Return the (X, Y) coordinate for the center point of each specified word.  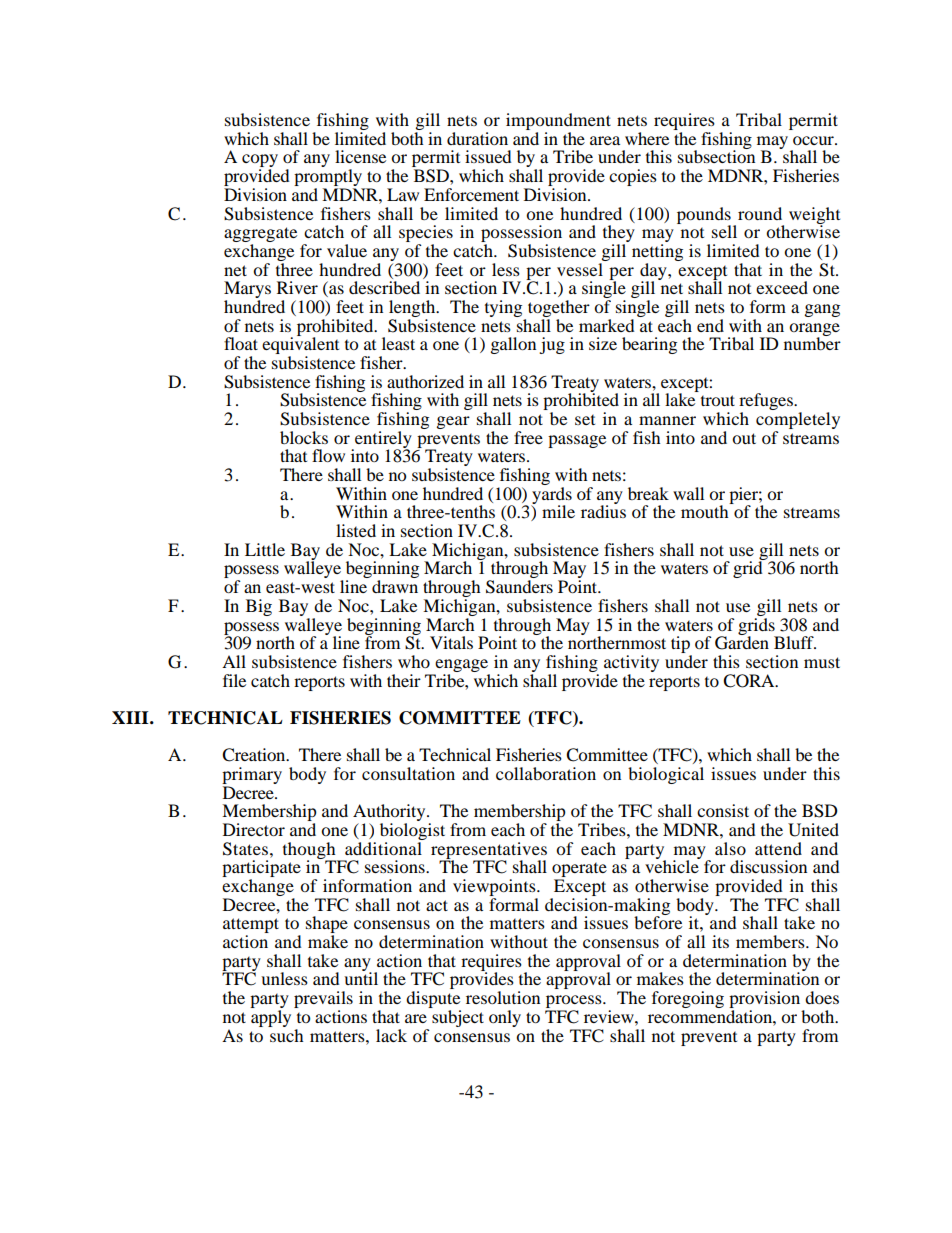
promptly (329, 179)
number (812, 342)
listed (356, 530)
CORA (750, 681)
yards (551, 496)
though (310, 851)
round (760, 213)
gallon (513, 345)
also (730, 848)
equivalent (300, 346)
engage (461, 665)
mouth (706, 510)
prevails (323, 1001)
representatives (489, 851)
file (234, 680)
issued (488, 156)
